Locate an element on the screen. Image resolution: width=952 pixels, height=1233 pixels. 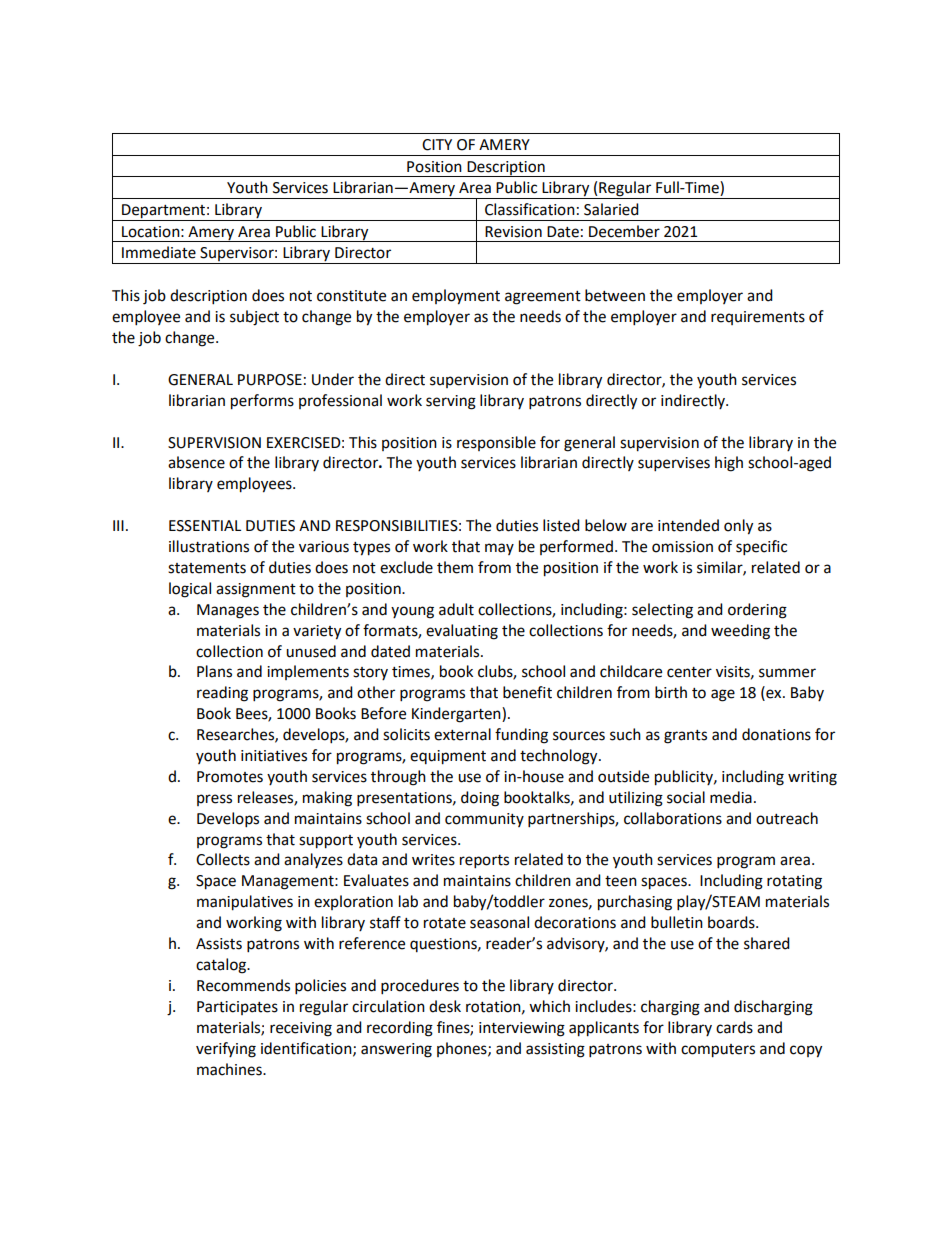
only is located at coordinates (738, 527).
